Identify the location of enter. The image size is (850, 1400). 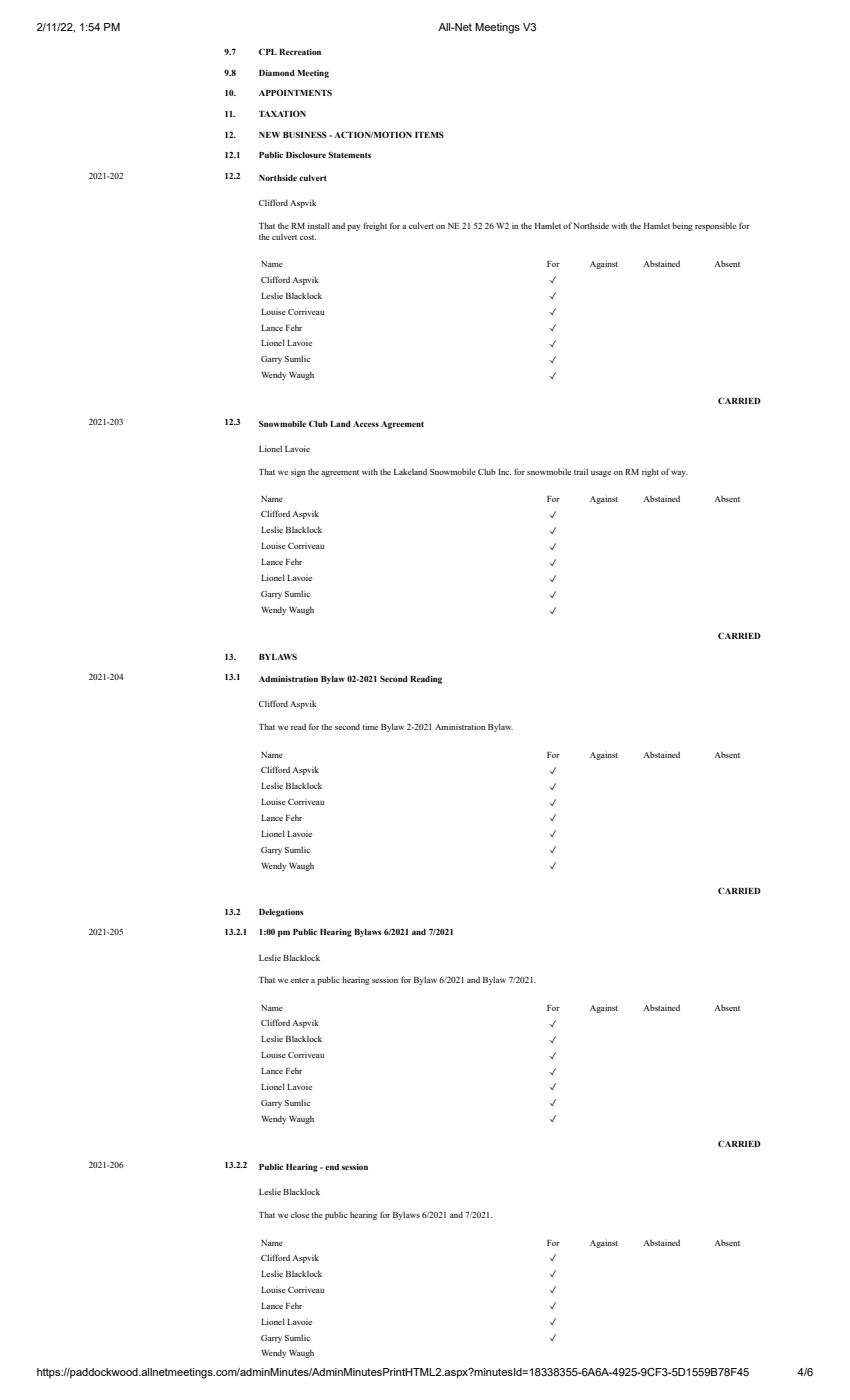
(300, 980).
